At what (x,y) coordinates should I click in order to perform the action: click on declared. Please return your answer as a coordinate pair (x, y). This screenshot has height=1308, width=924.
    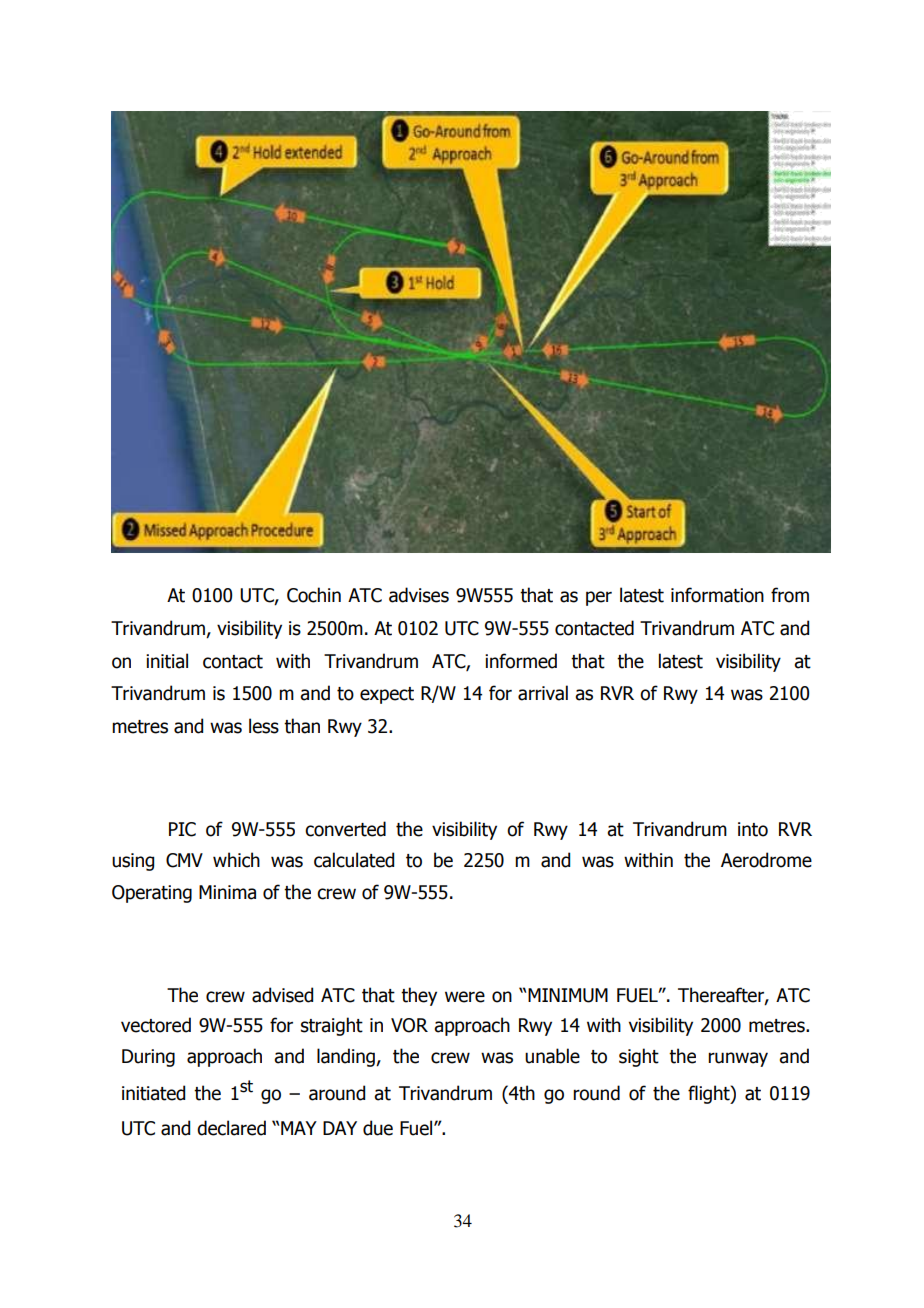
    Looking at the image, I should click on (231, 1128).
